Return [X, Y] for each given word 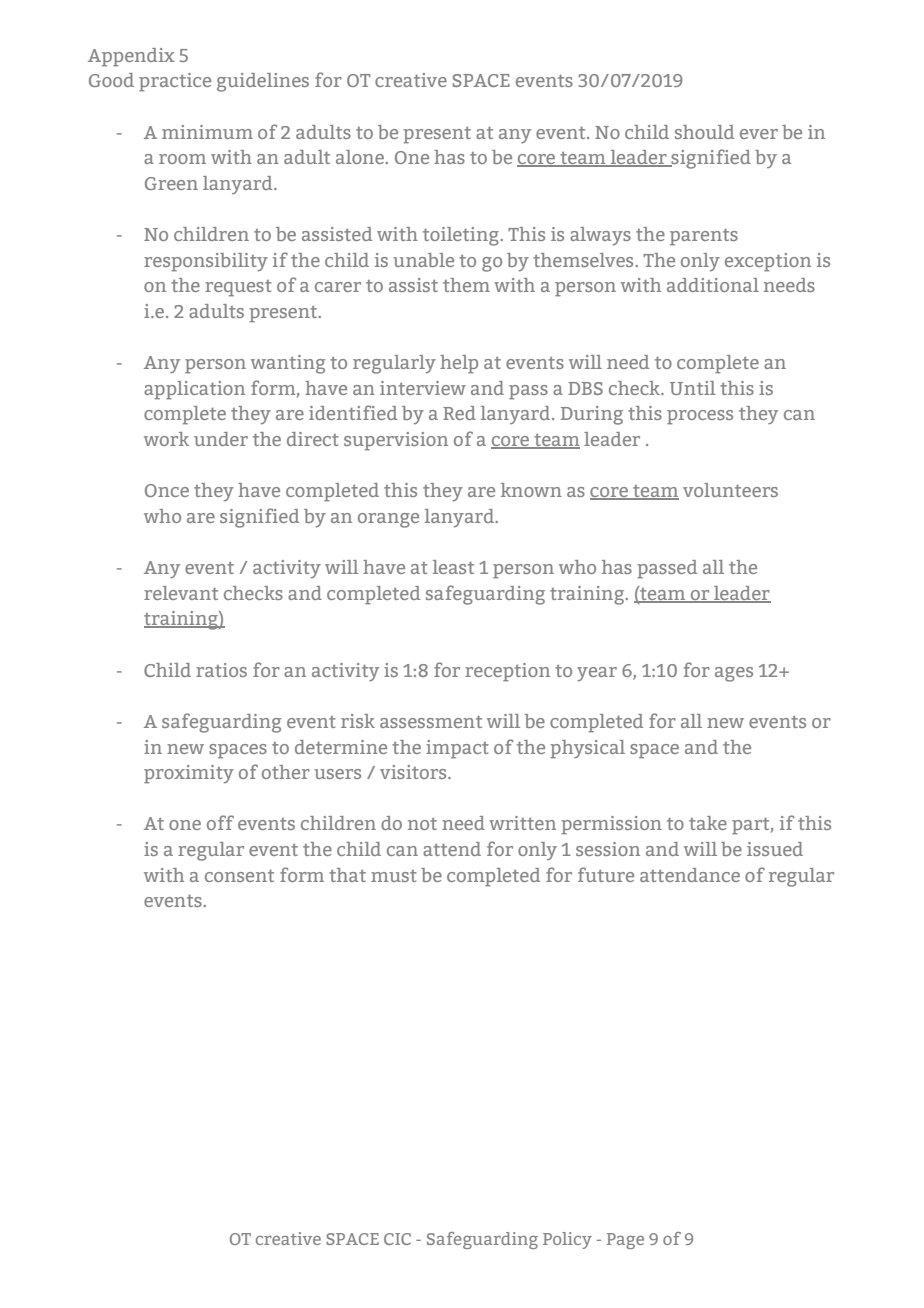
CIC [397, 1239]
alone [361, 157]
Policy [567, 1240]
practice [175, 82]
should [704, 132]
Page [625, 1241]
